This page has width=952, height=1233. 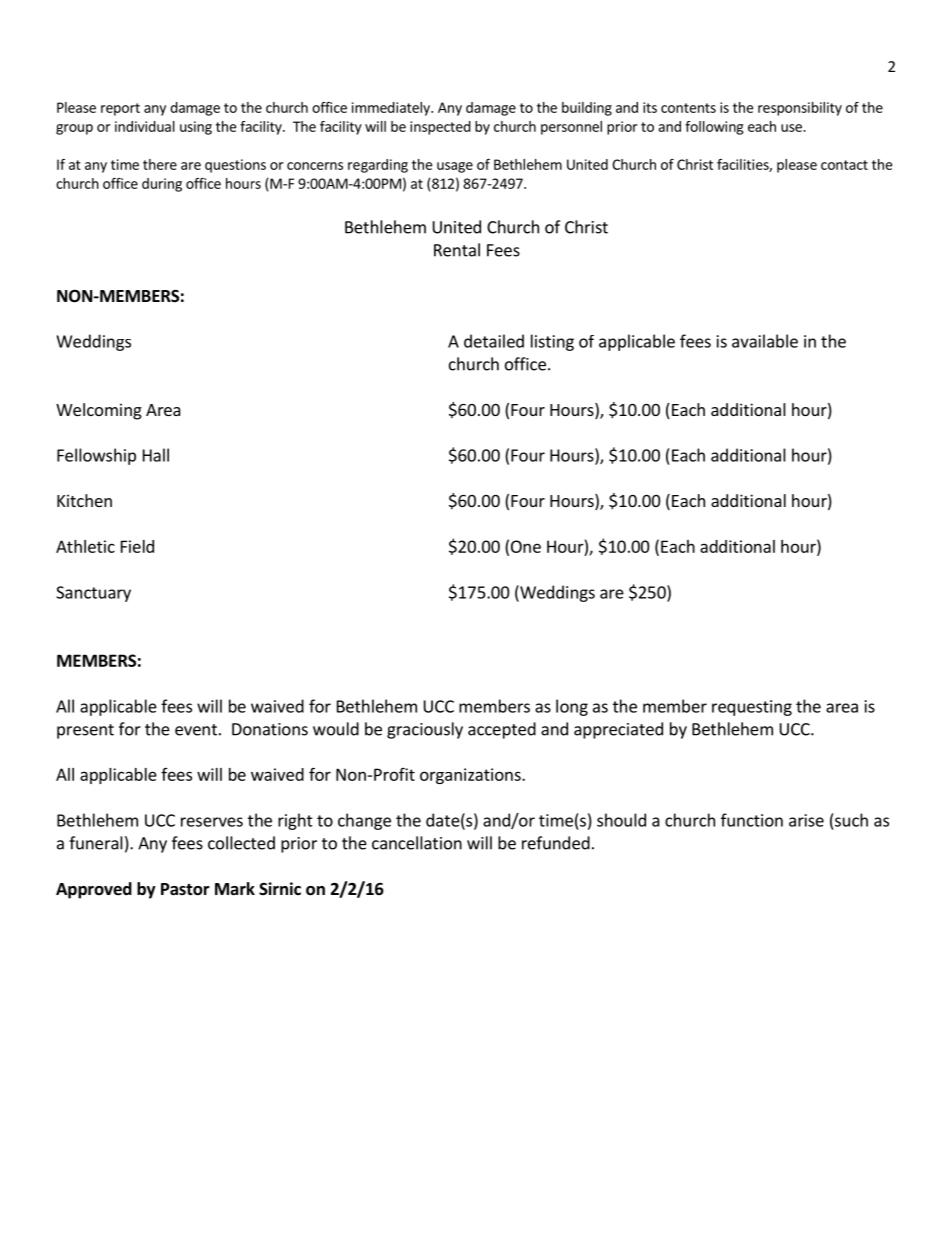 What do you see at coordinates (196, 730) in the page?
I see `event` at bounding box center [196, 730].
